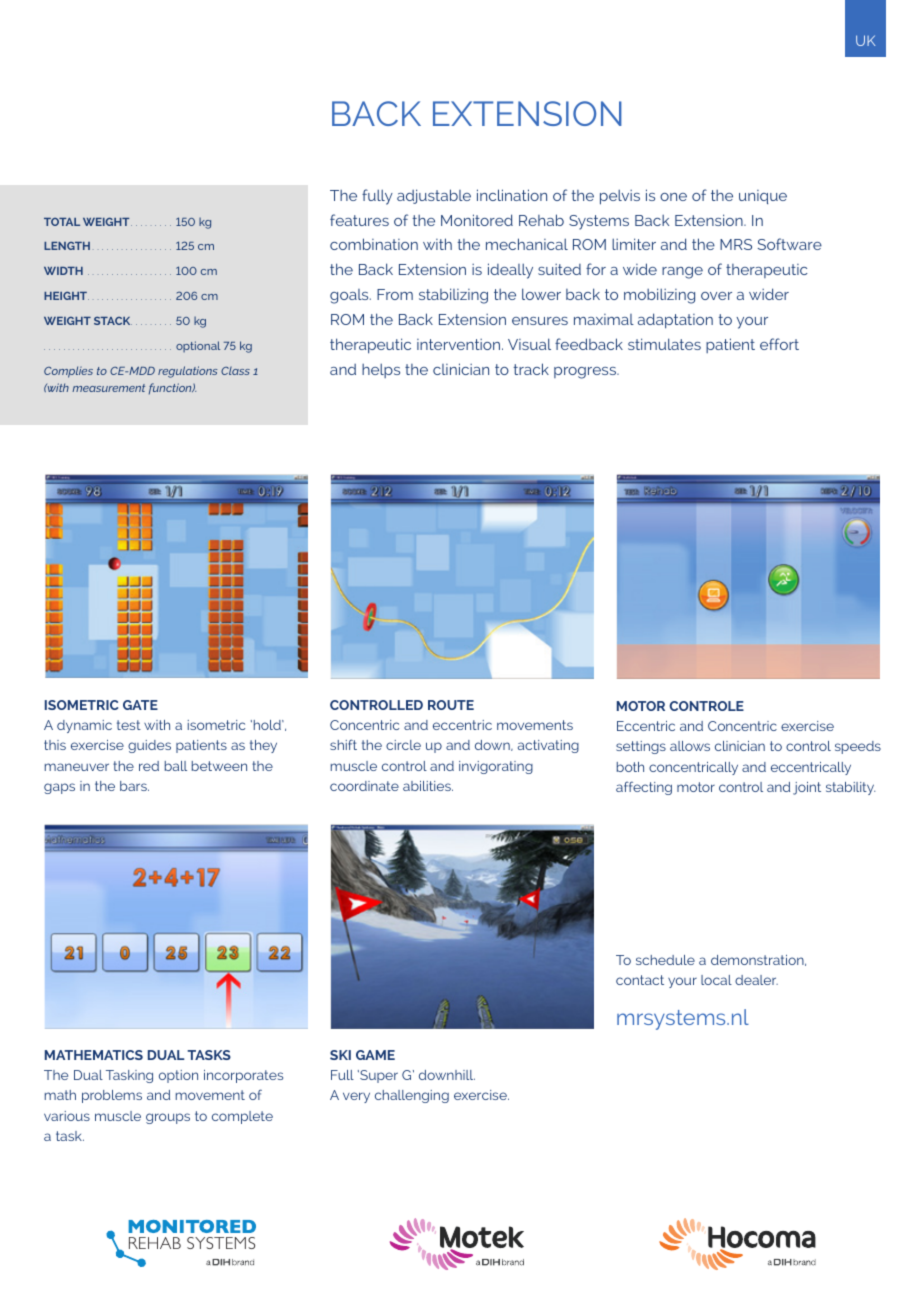  I want to click on unique, so click(763, 197).
